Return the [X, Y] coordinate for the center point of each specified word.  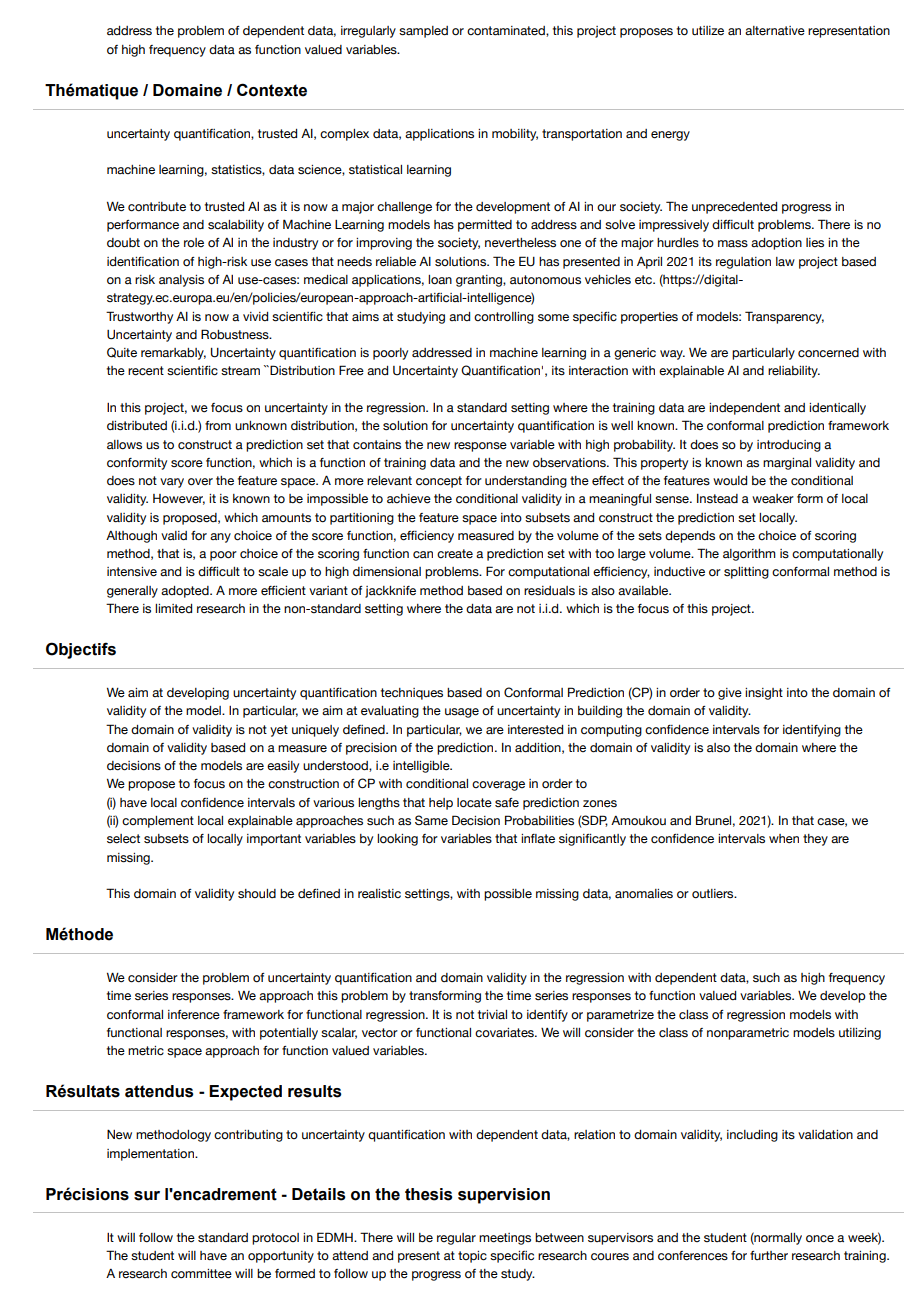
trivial [492, 1015]
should [257, 894]
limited [173, 608]
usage [462, 713]
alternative [775, 31]
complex [344, 135]
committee [201, 1274]
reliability [794, 372]
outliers [714, 894]
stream [240, 371]
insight [764, 694]
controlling [504, 318]
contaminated [507, 31]
